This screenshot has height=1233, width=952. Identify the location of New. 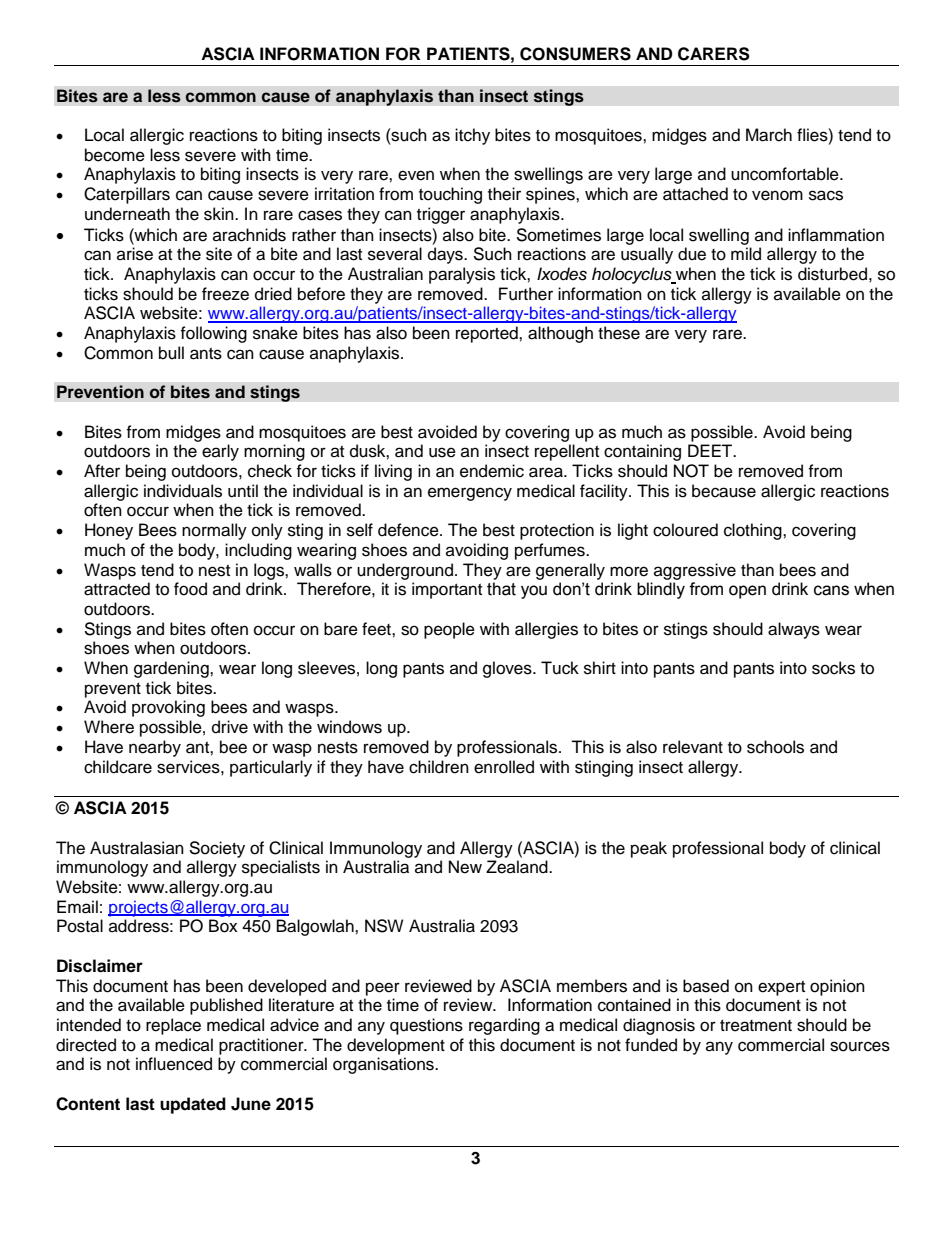
(465, 867).
